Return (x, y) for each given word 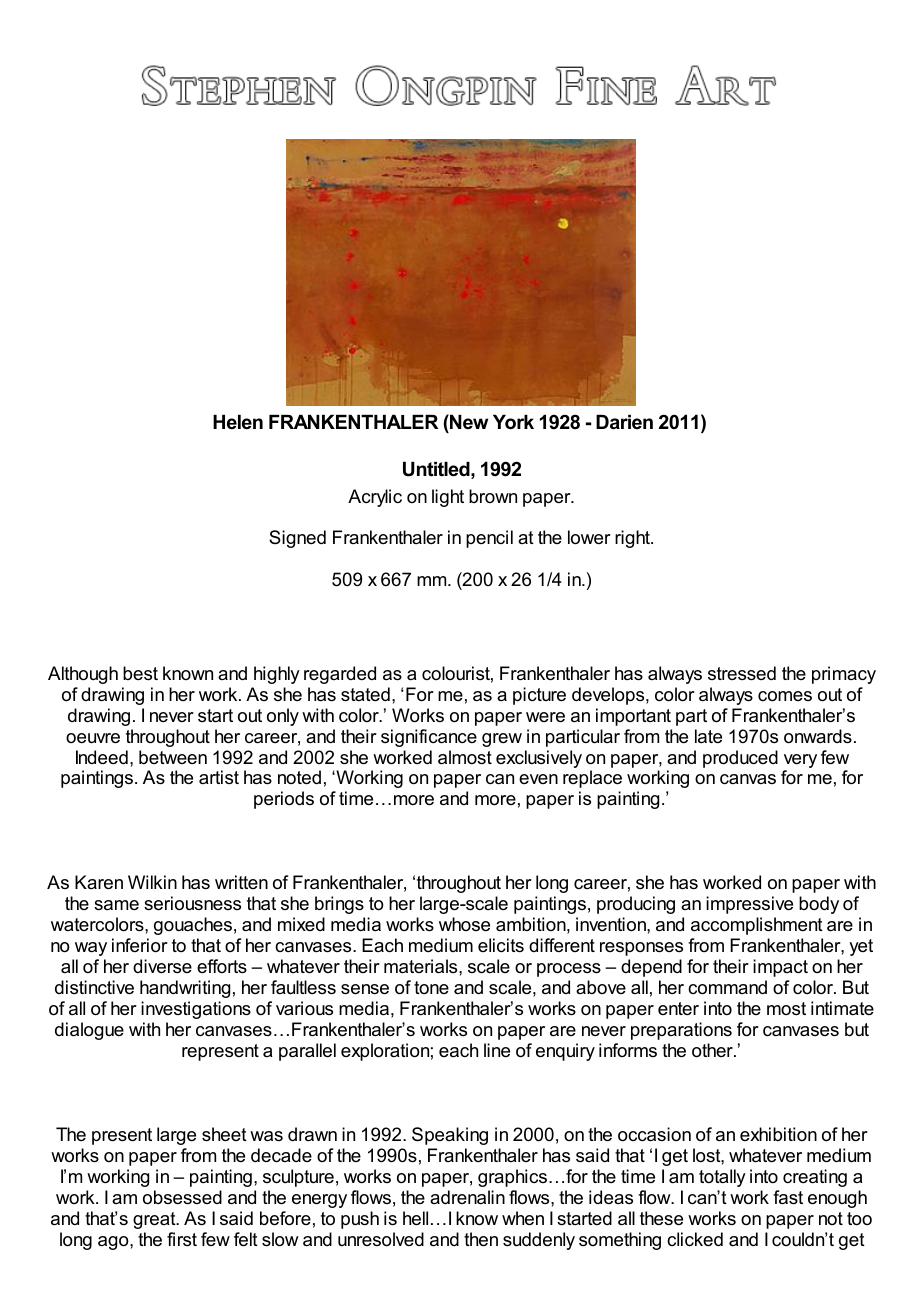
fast (788, 1197)
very (800, 761)
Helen (238, 422)
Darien (624, 422)
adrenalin (467, 1197)
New (468, 421)
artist (219, 777)
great (155, 1220)
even (538, 779)
